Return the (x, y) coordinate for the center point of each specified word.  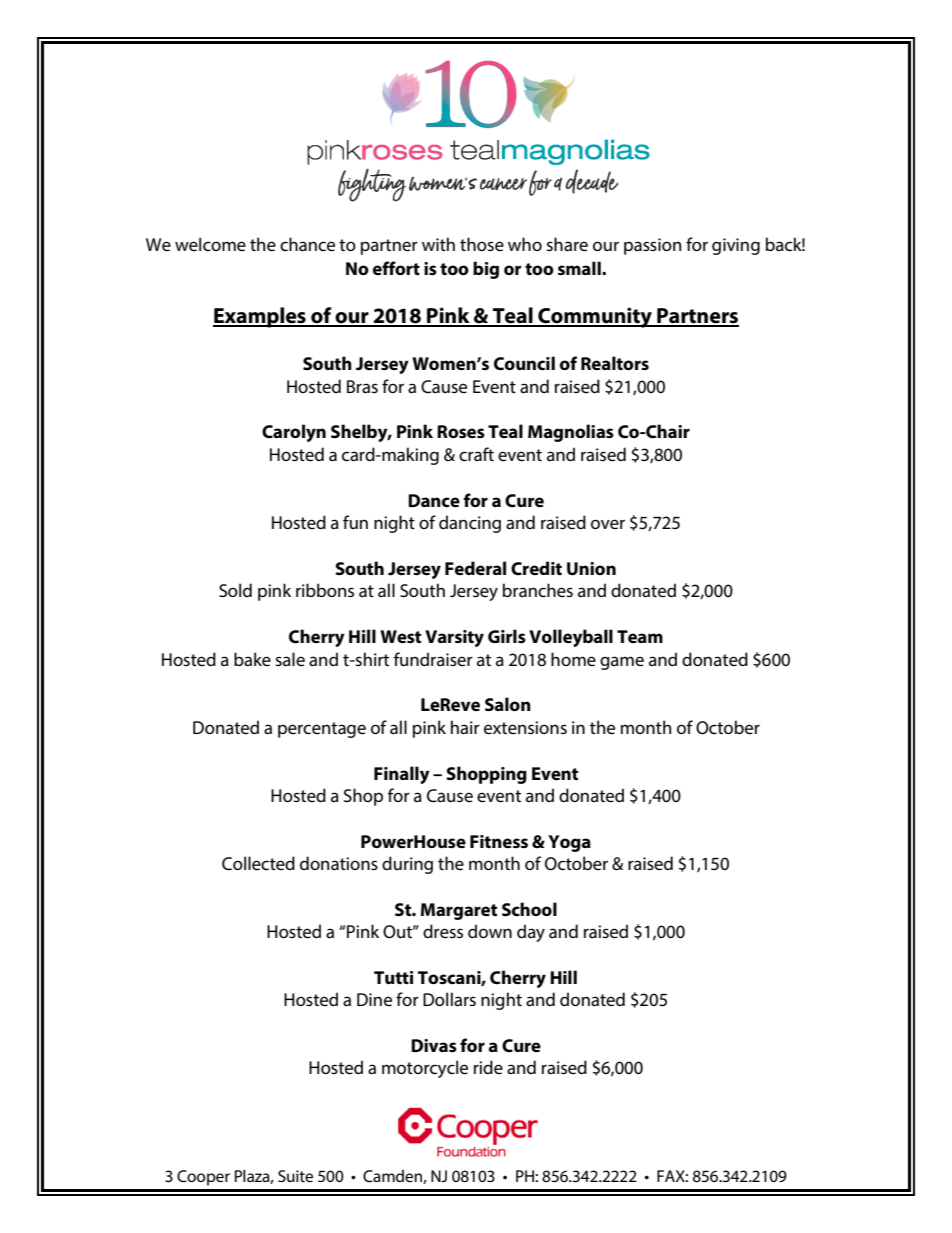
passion (652, 246)
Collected (258, 863)
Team (640, 636)
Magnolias (571, 433)
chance (307, 244)
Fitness (499, 841)
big (486, 270)
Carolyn (294, 433)
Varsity (454, 638)
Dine (374, 999)
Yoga (569, 843)
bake (252, 659)
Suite (295, 1176)
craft (476, 454)
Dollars (449, 999)
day (531, 933)
